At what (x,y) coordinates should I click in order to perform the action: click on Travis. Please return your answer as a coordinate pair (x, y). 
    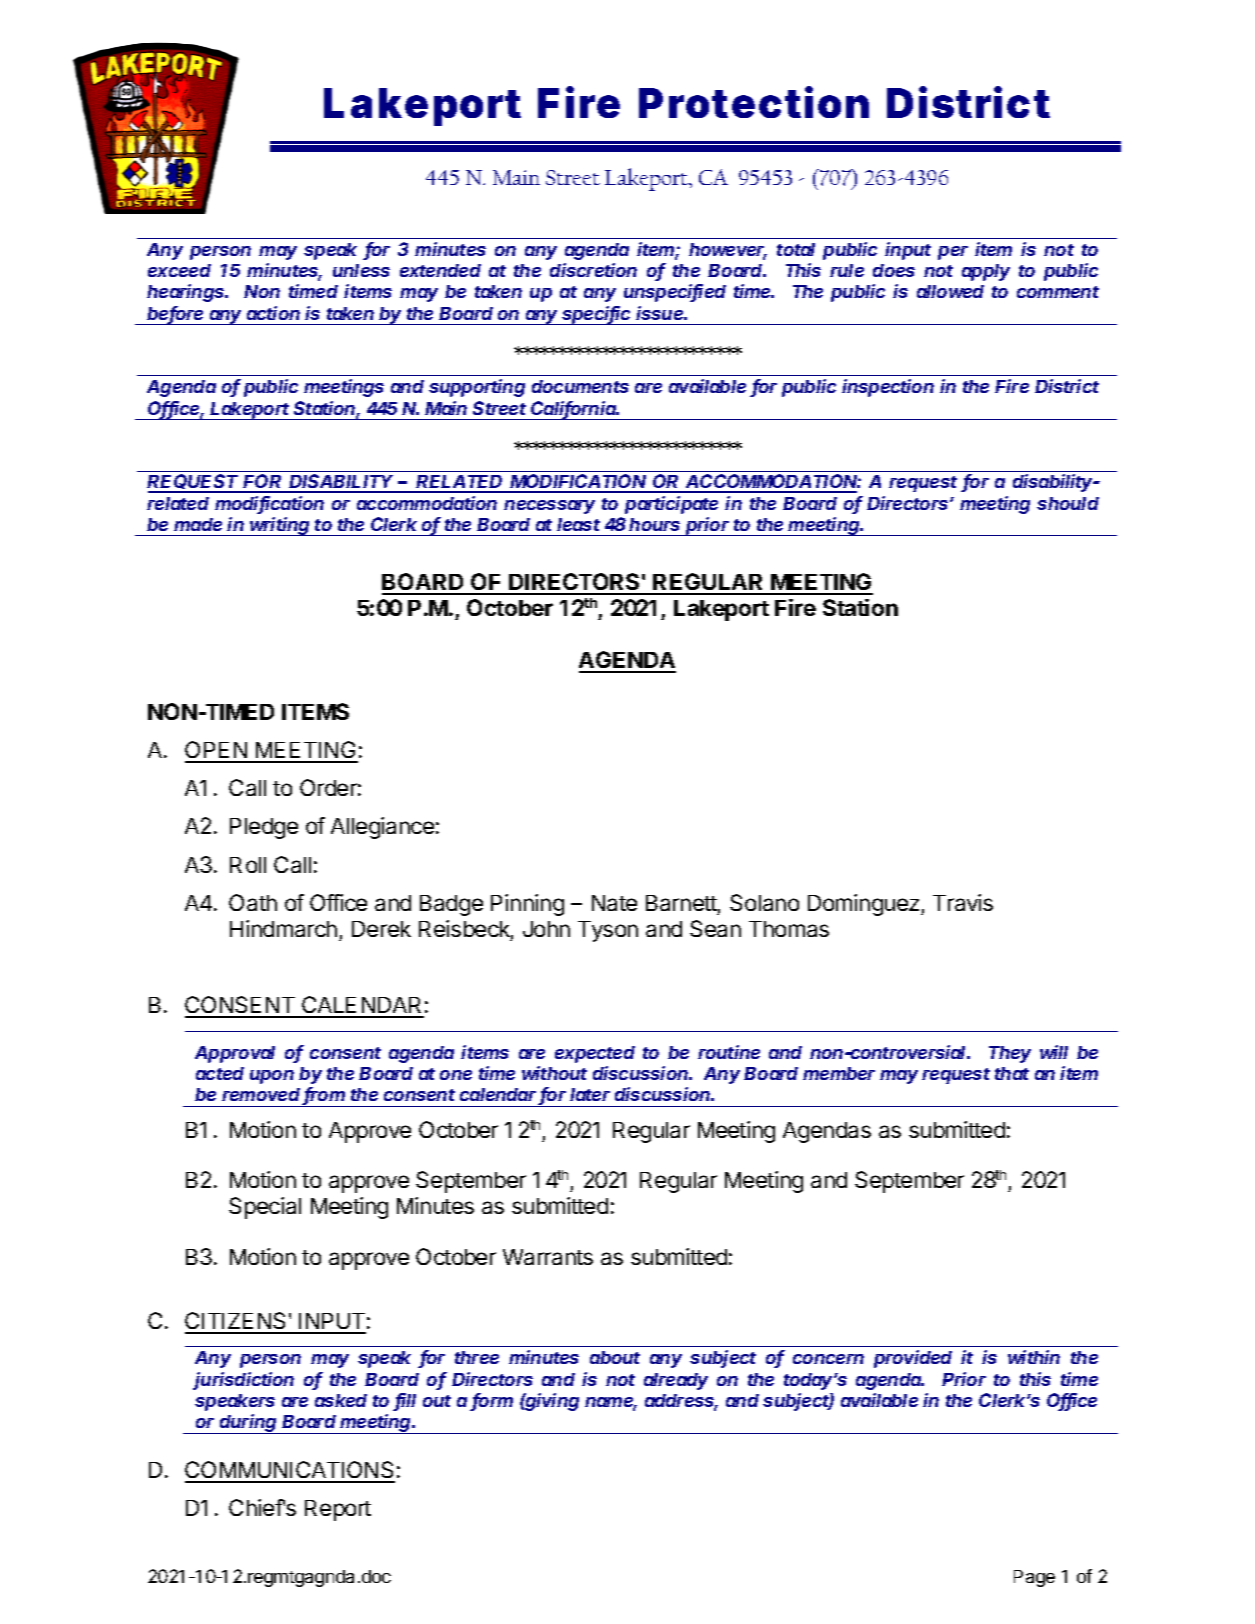
    Looking at the image, I should click on (963, 902).
